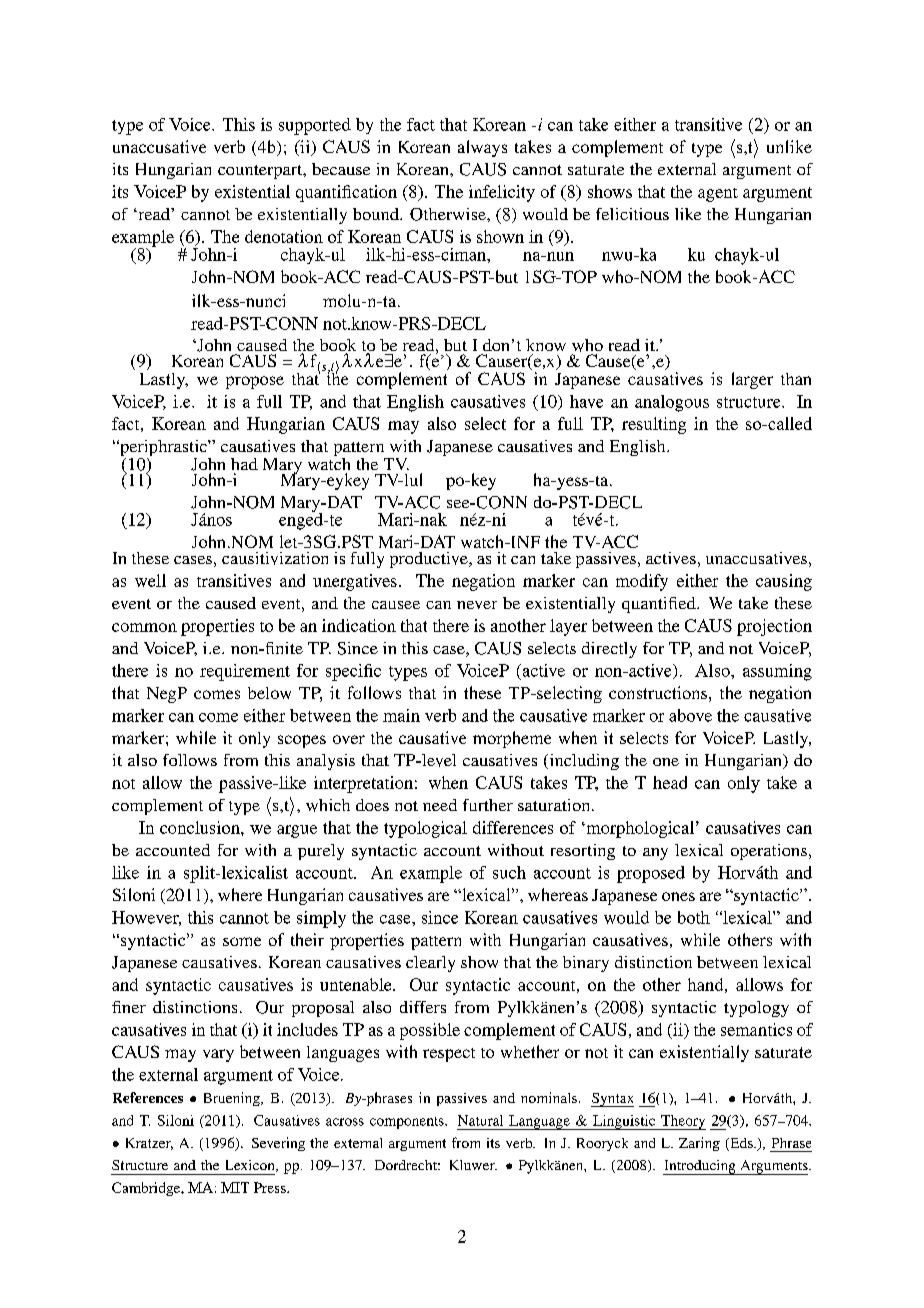 The image size is (924, 1308). What do you see at coordinates (718, 195) in the screenshot?
I see `agent` at bounding box center [718, 195].
